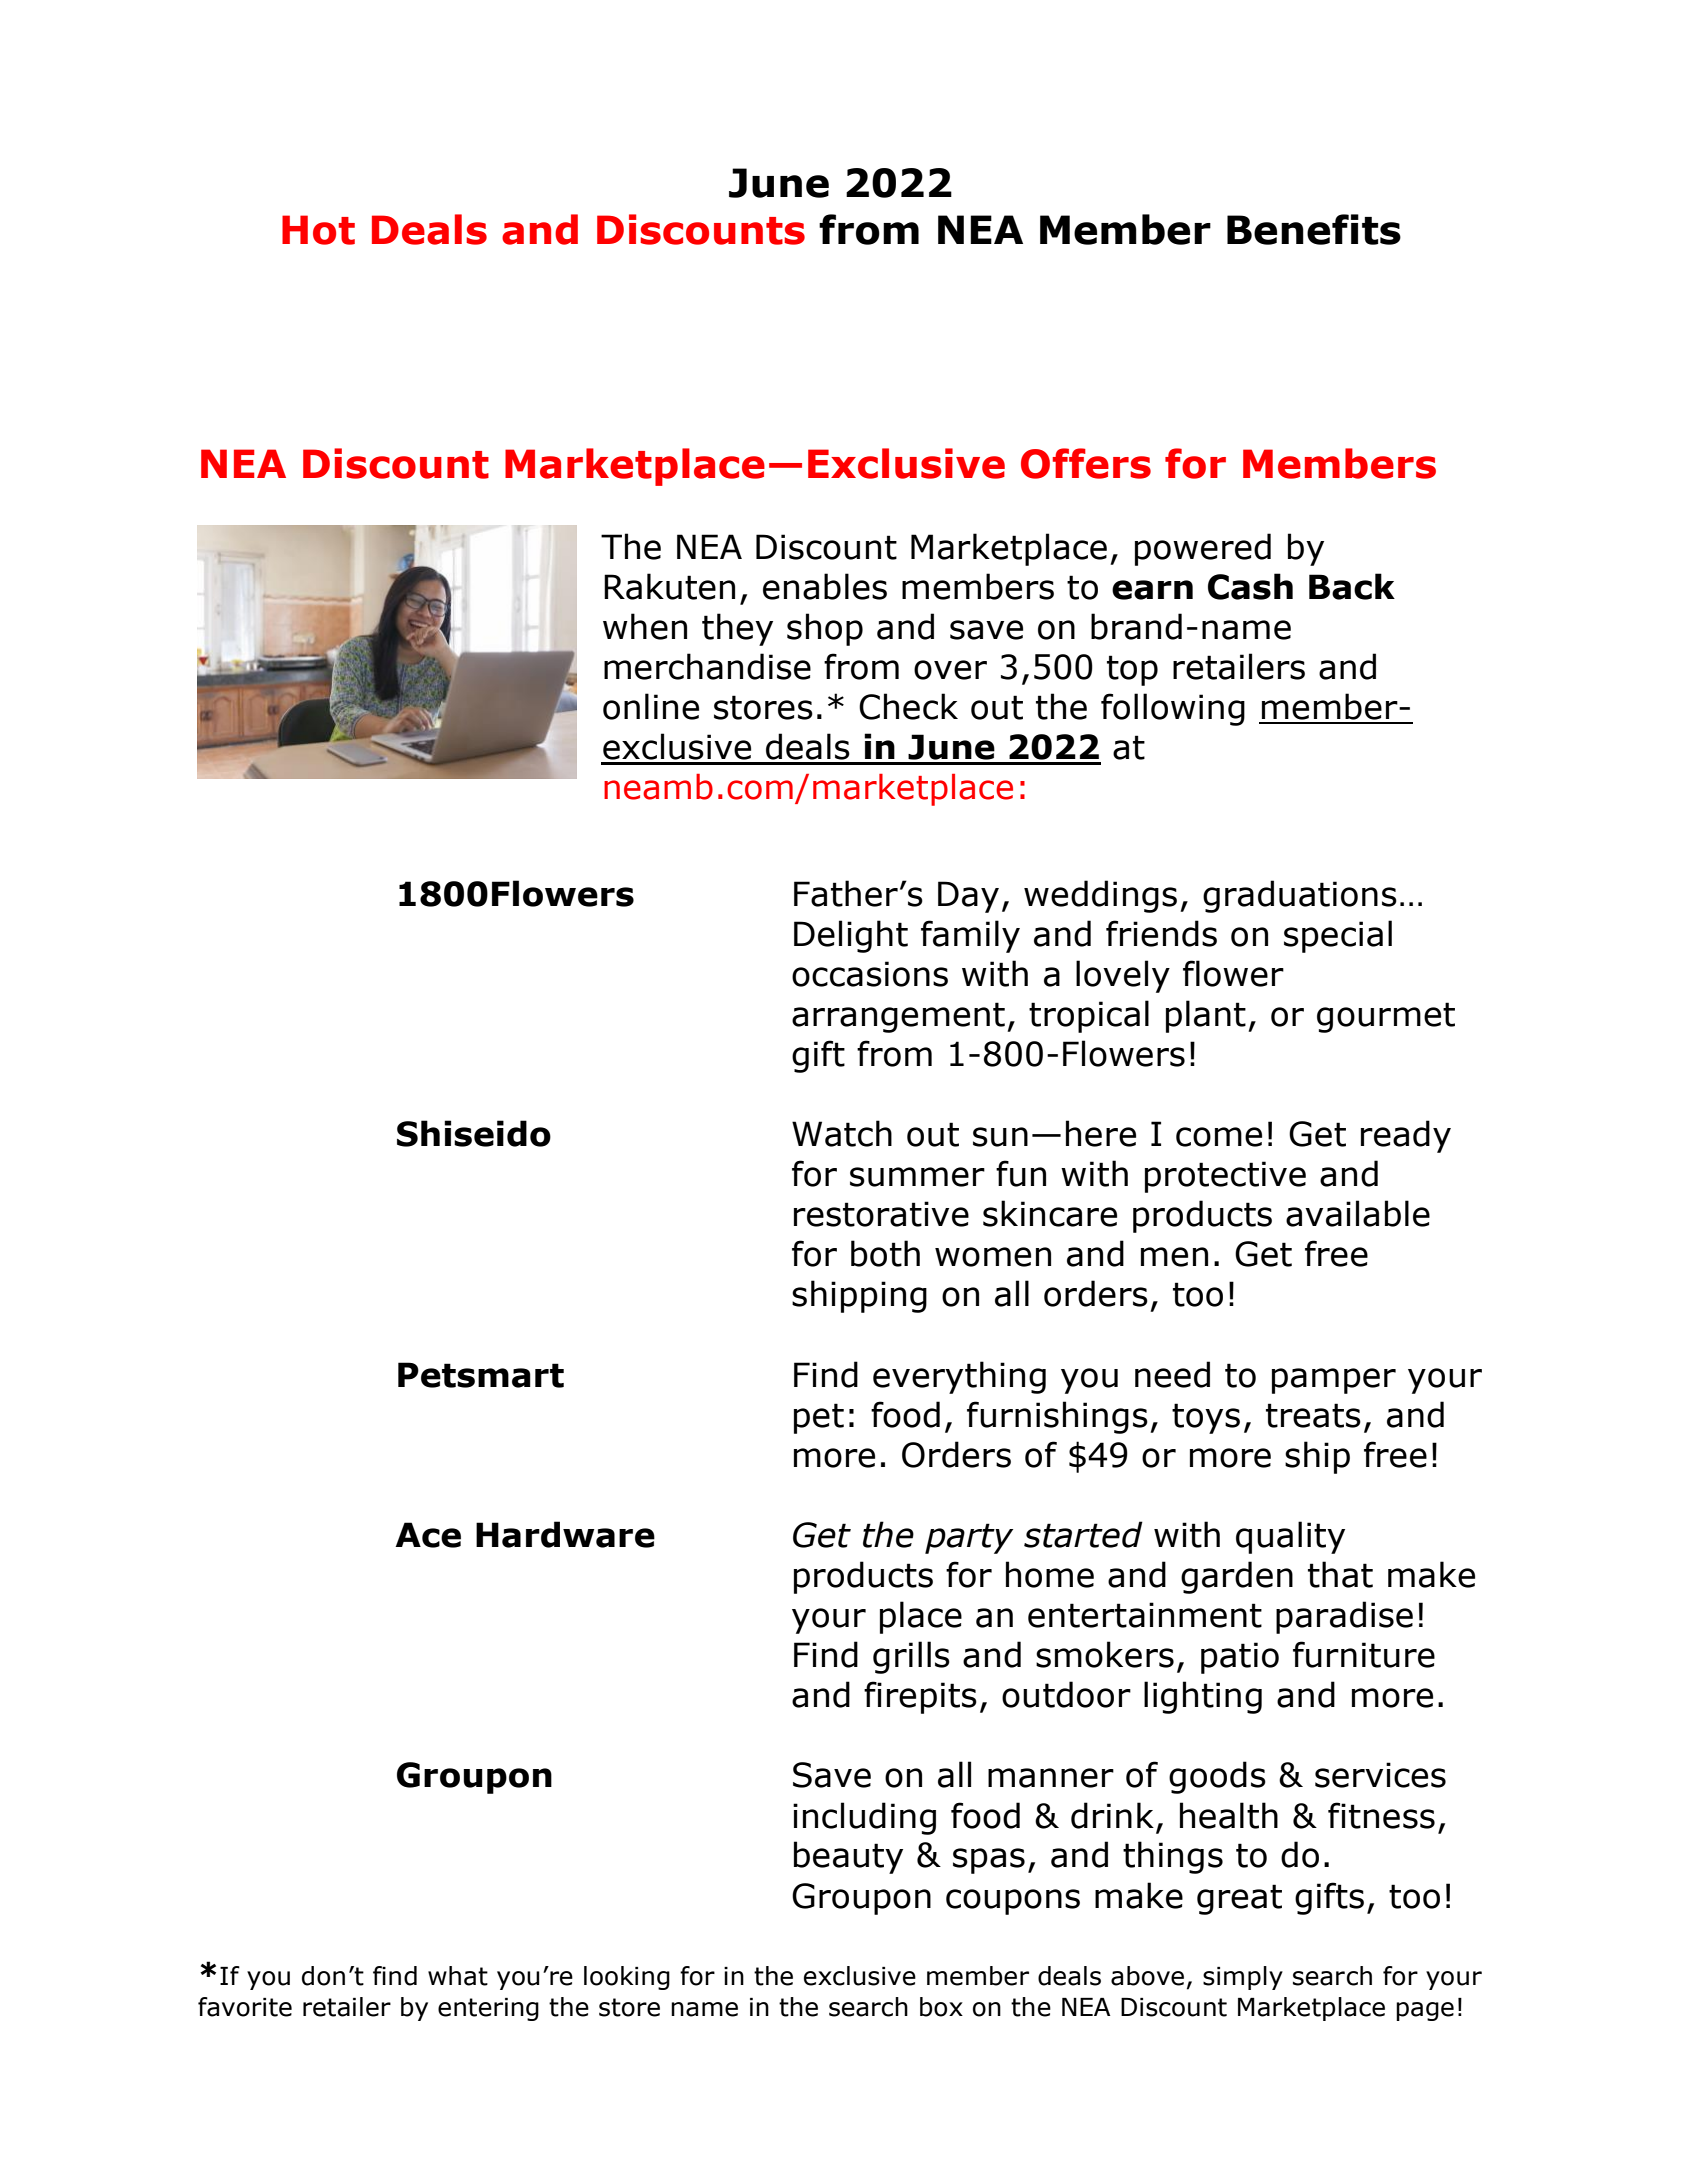  Describe the element at coordinates (1086, 463) in the screenshot. I see `Offers` at that location.
